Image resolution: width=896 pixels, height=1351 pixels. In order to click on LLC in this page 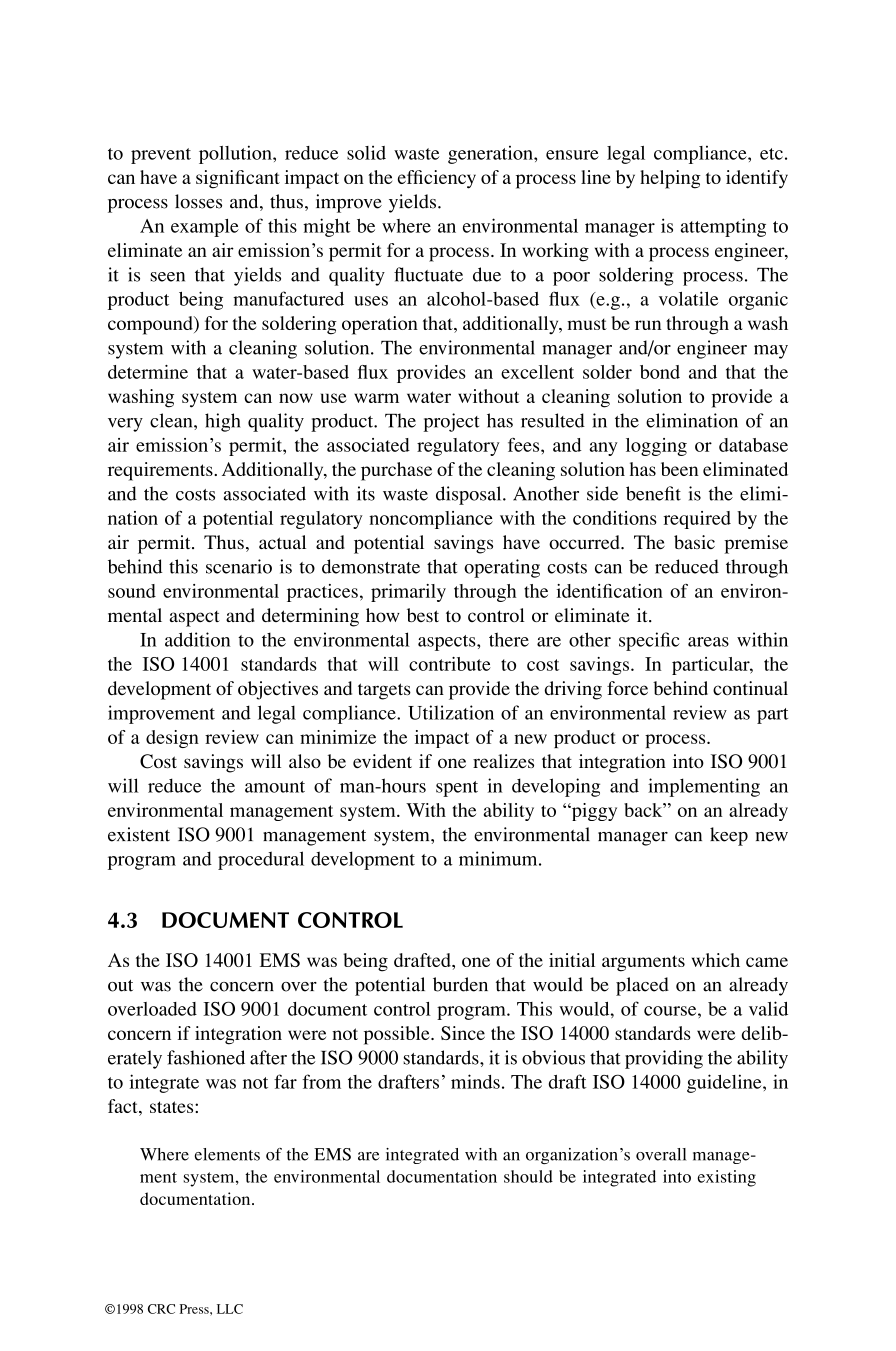, I will do `click(230, 1309)`.
